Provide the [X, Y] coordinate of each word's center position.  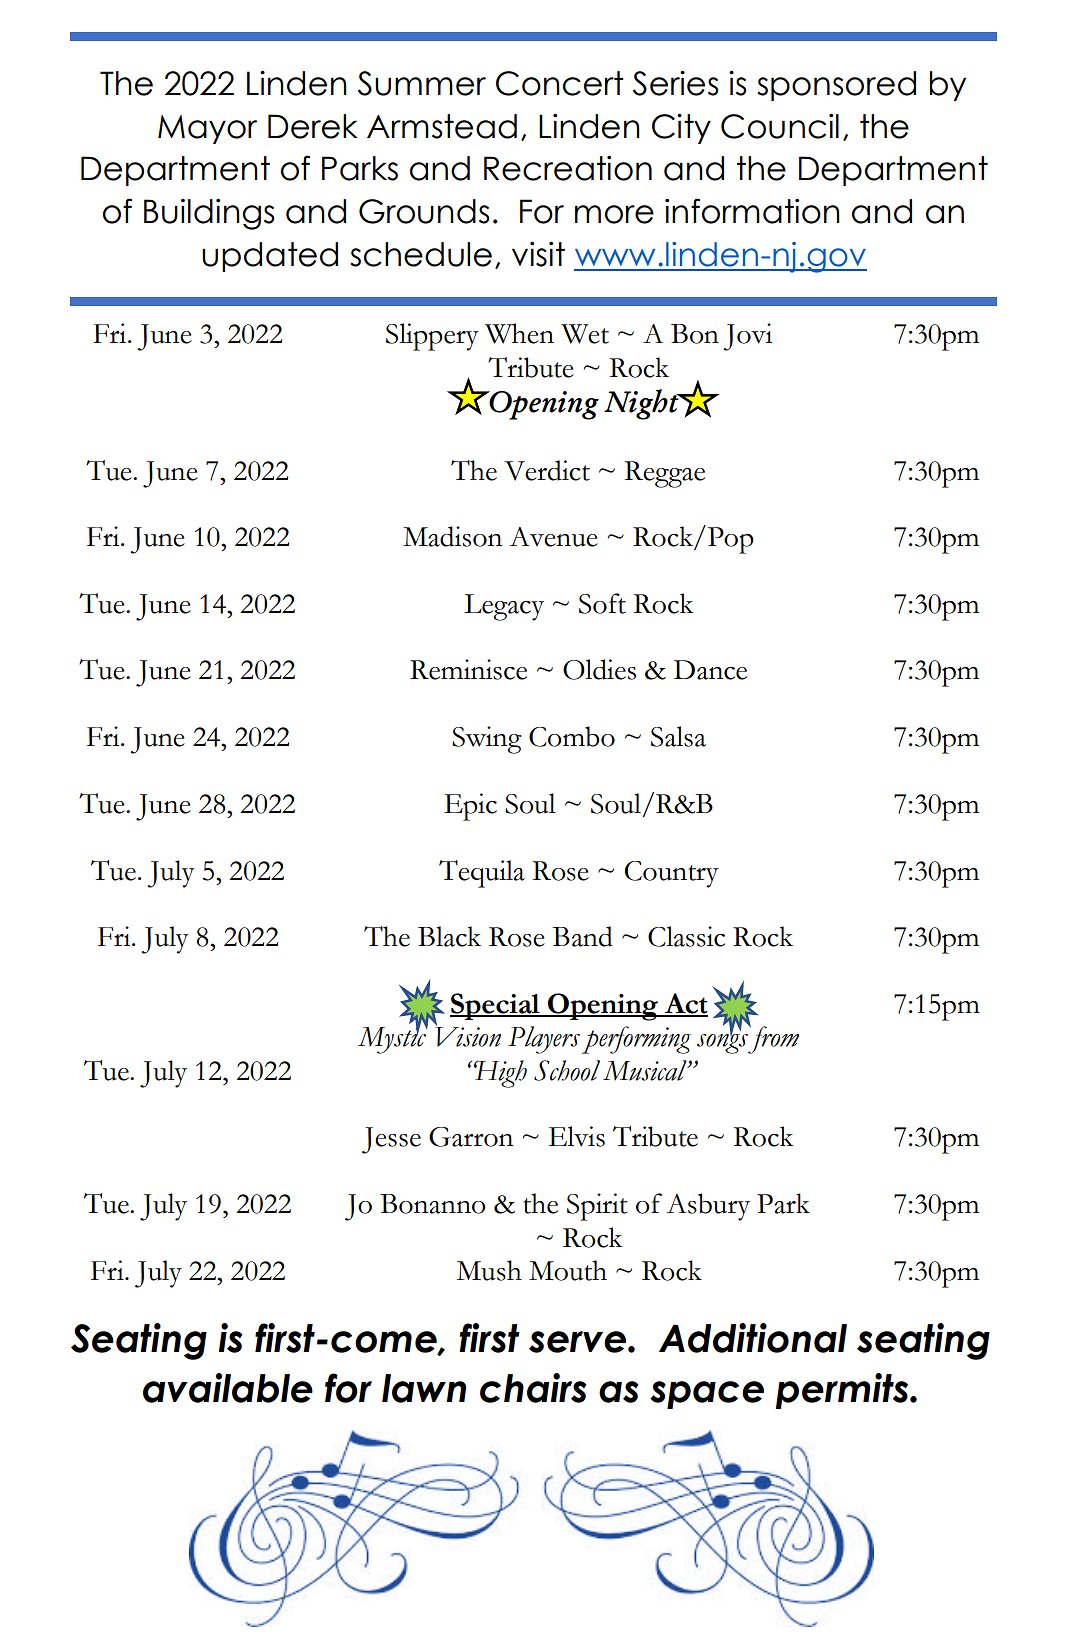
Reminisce [468, 669]
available [228, 1388]
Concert [560, 83]
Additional [753, 1338]
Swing [487, 740]
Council [780, 126]
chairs [533, 1388]
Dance [710, 670]
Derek [313, 126]
